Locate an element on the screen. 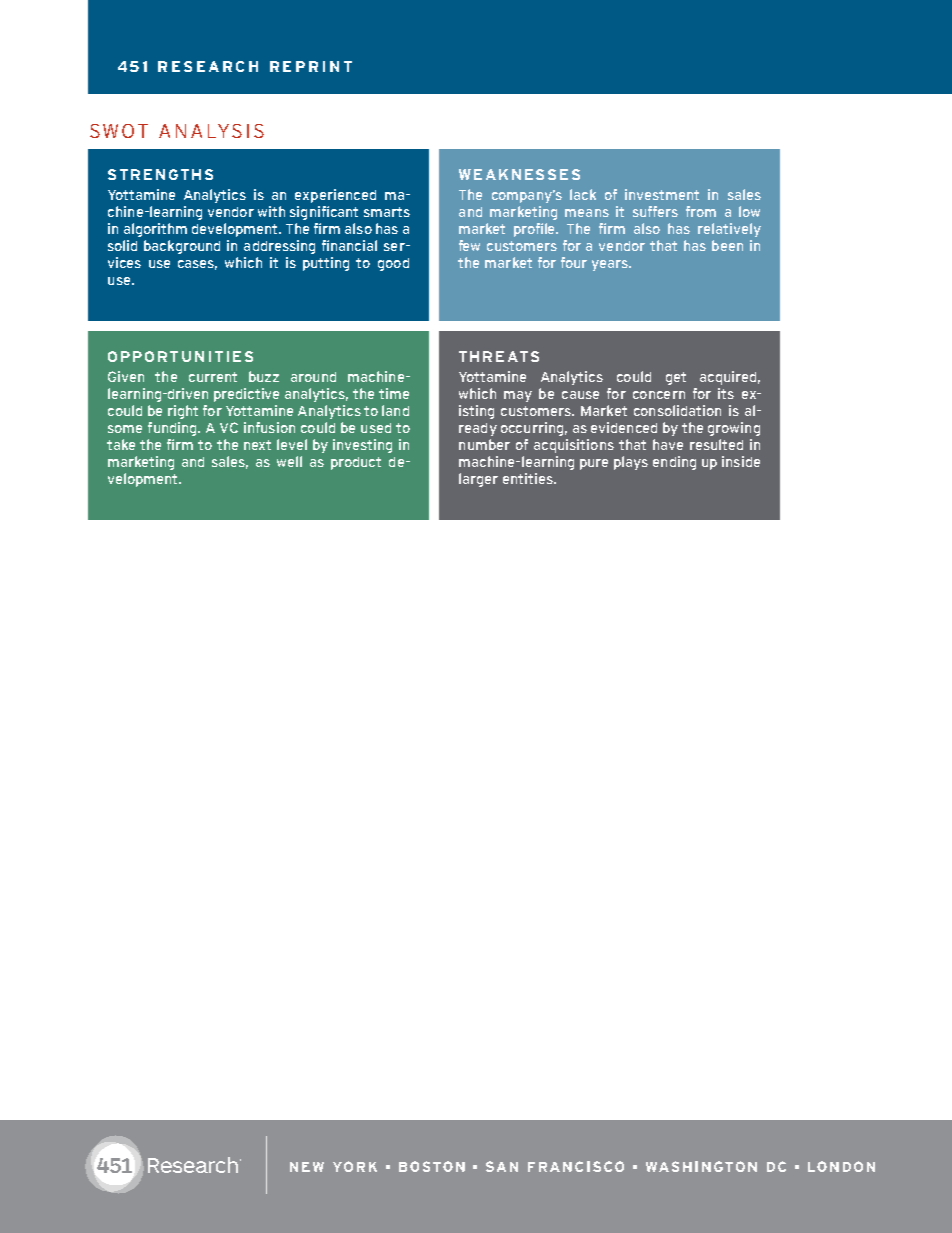 The width and height of the screenshot is (952, 1233). RESEARCH is located at coordinates (208, 66).
